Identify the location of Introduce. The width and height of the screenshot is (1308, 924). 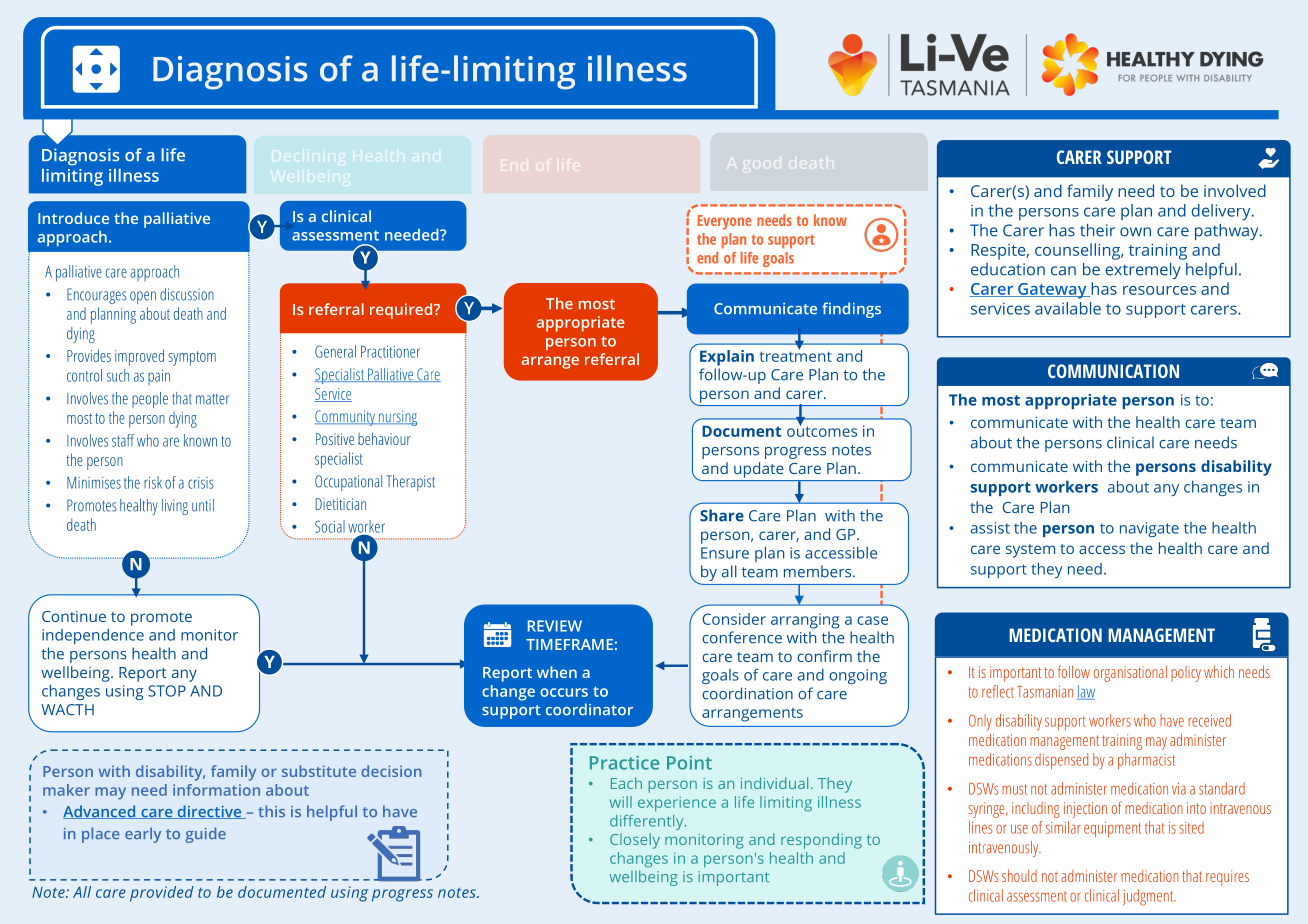
(73, 218).
